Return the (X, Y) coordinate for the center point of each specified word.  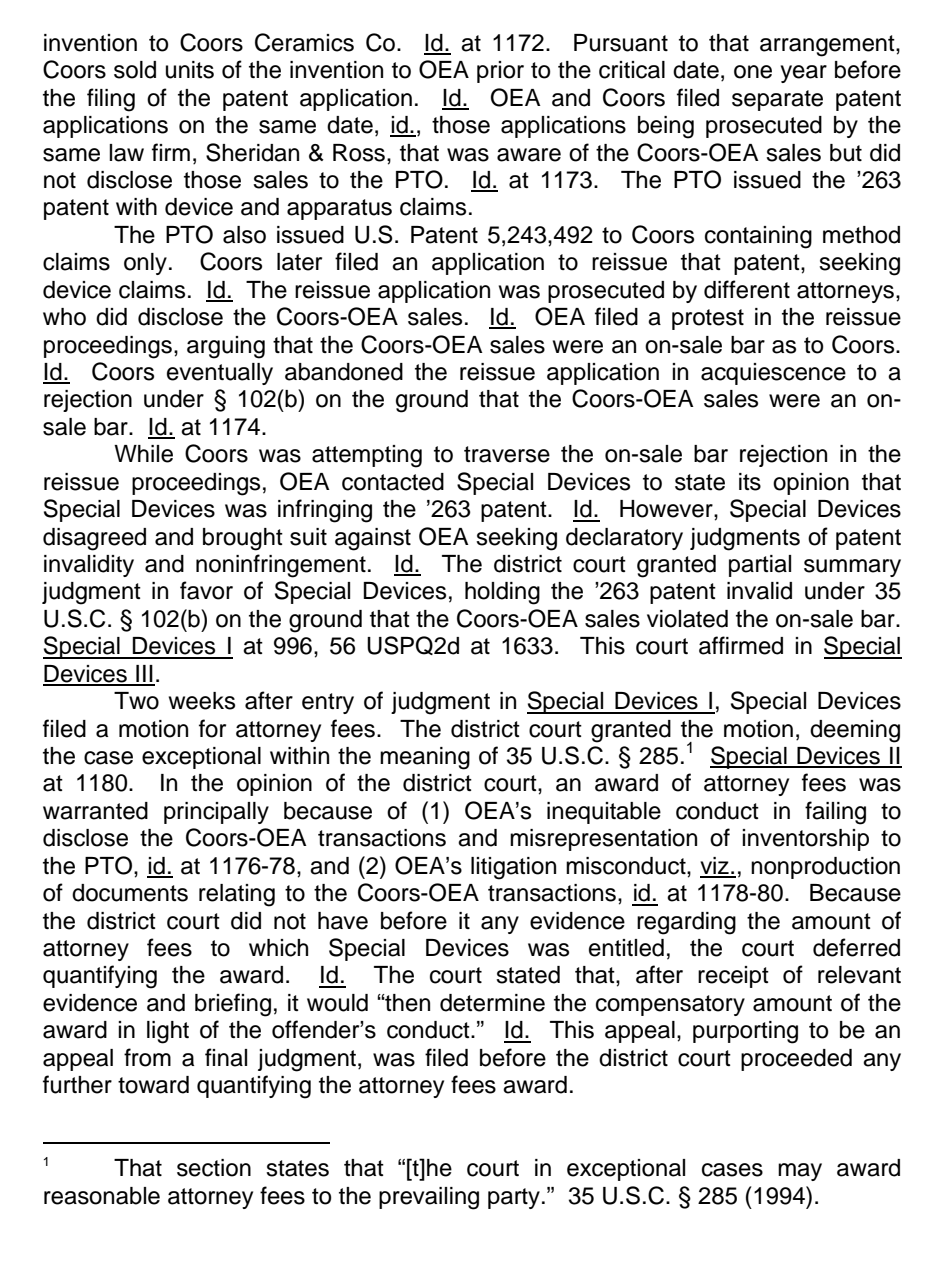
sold (135, 70)
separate (777, 100)
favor (206, 590)
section (214, 1168)
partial (760, 566)
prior (500, 72)
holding (502, 593)
